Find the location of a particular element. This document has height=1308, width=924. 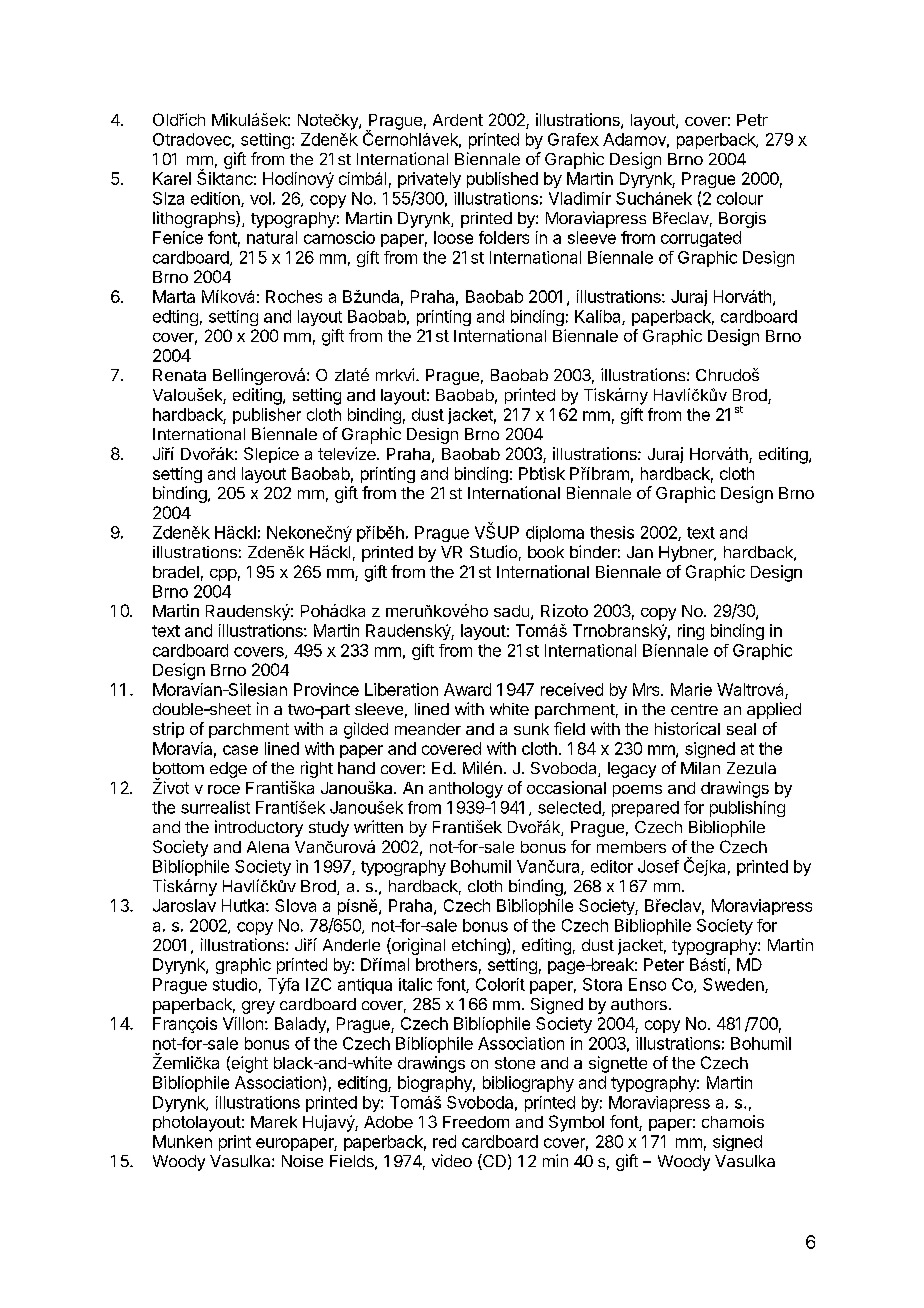

cpp is located at coordinates (223, 575).
